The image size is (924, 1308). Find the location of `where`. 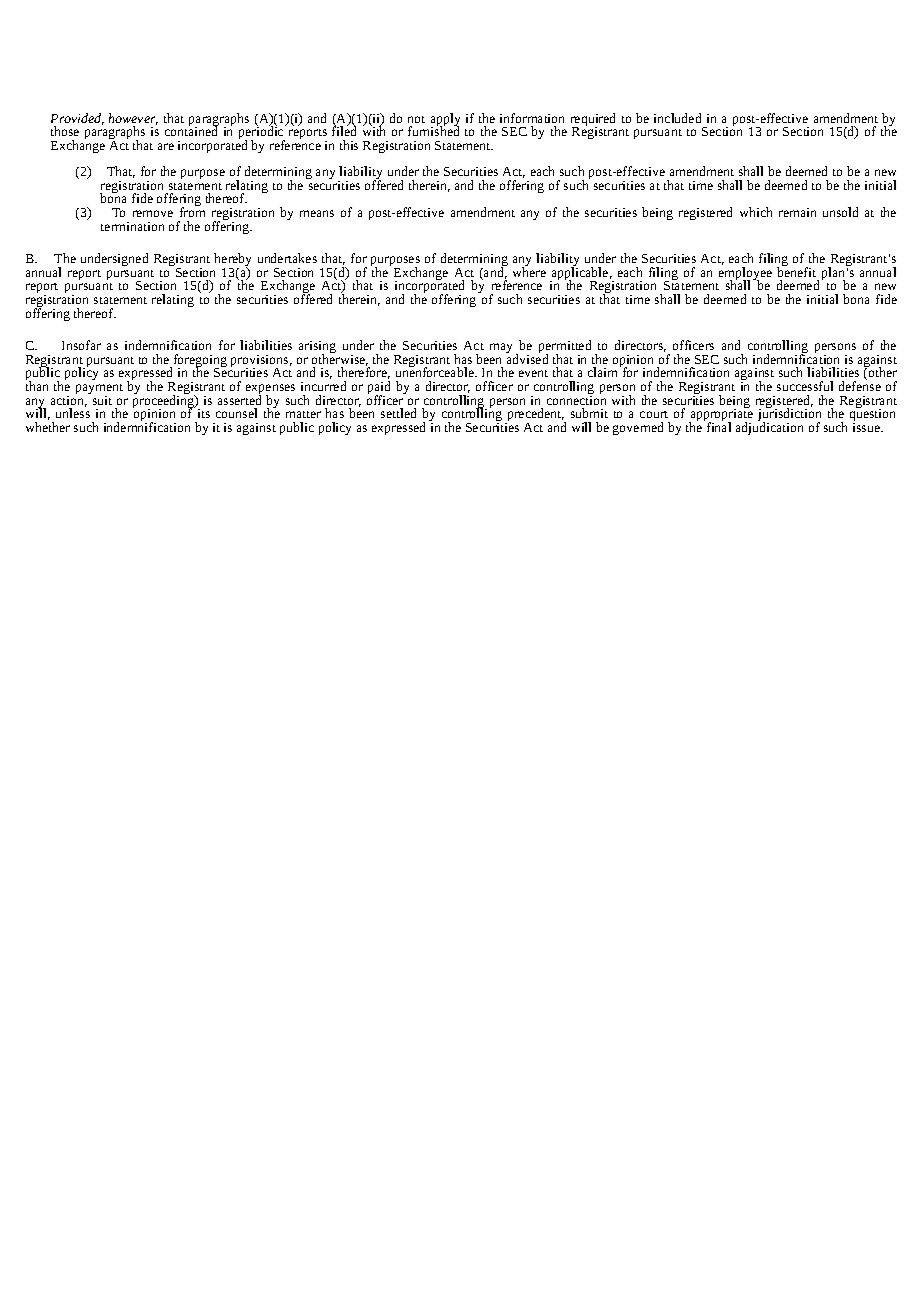

where is located at coordinates (529, 271).
